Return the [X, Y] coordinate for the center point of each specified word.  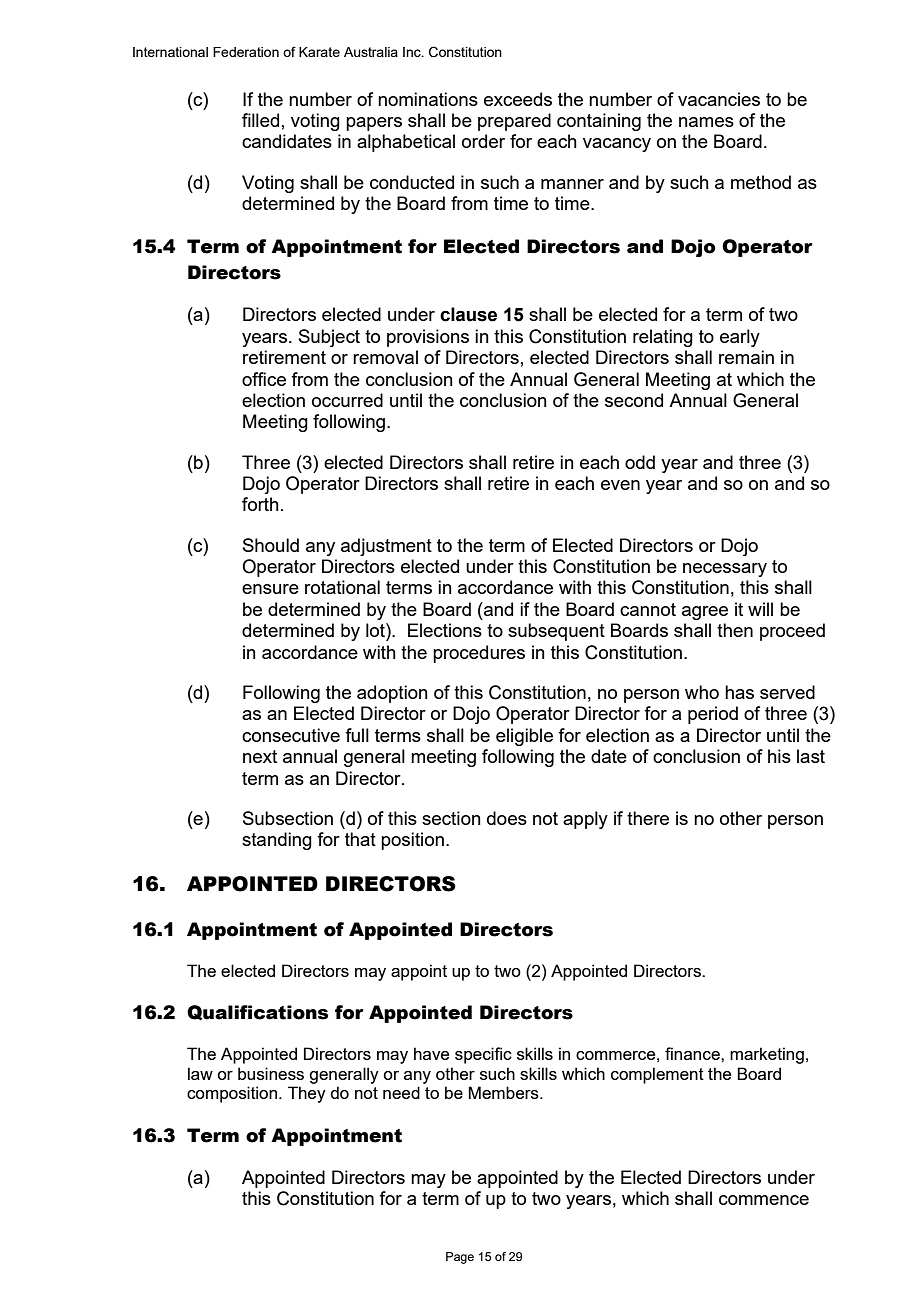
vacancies [719, 99]
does [507, 818]
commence [764, 1200]
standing [277, 841]
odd [640, 462]
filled [260, 120]
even [620, 485]
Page [460, 1258]
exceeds [518, 99]
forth [260, 504]
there [648, 818]
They [307, 1094]
